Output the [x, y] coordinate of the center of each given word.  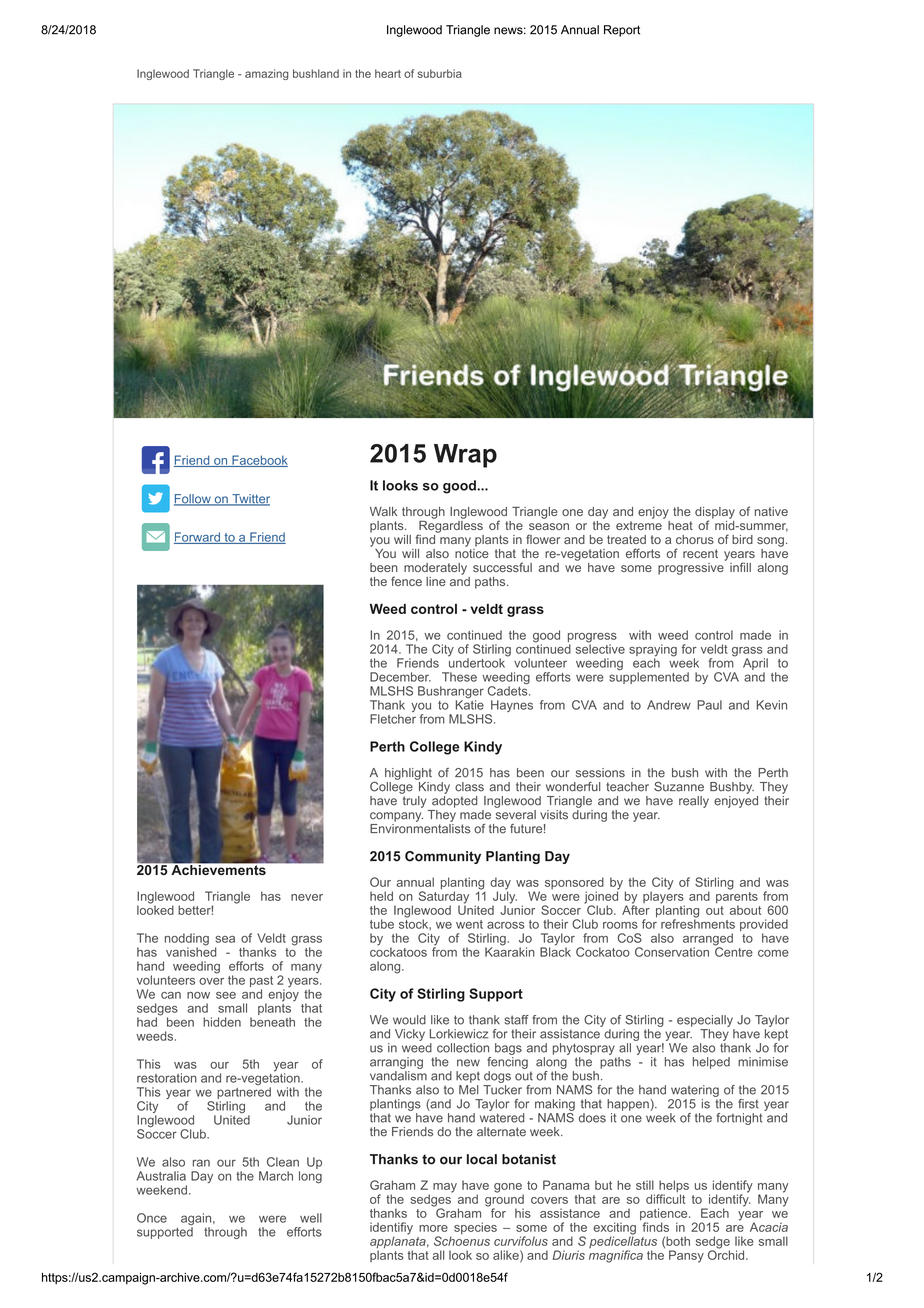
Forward [198, 538]
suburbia [440, 73]
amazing [267, 74]
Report [622, 31]
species [475, 1228]
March [276, 1176]
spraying [653, 651]
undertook [478, 662]
